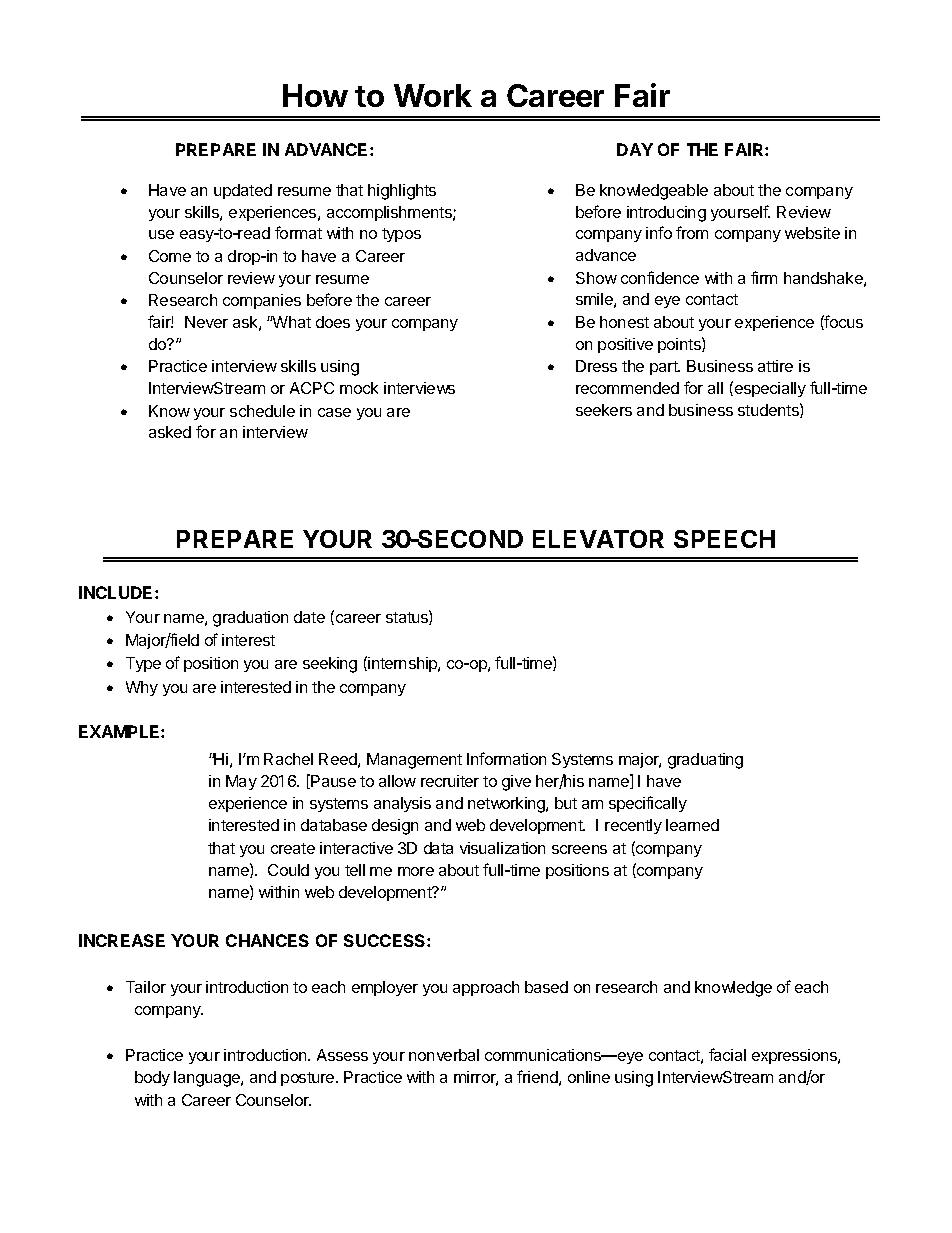 The width and height of the image is (952, 1233). What do you see at coordinates (330, 665) in the image?
I see `seeking` at bounding box center [330, 665].
